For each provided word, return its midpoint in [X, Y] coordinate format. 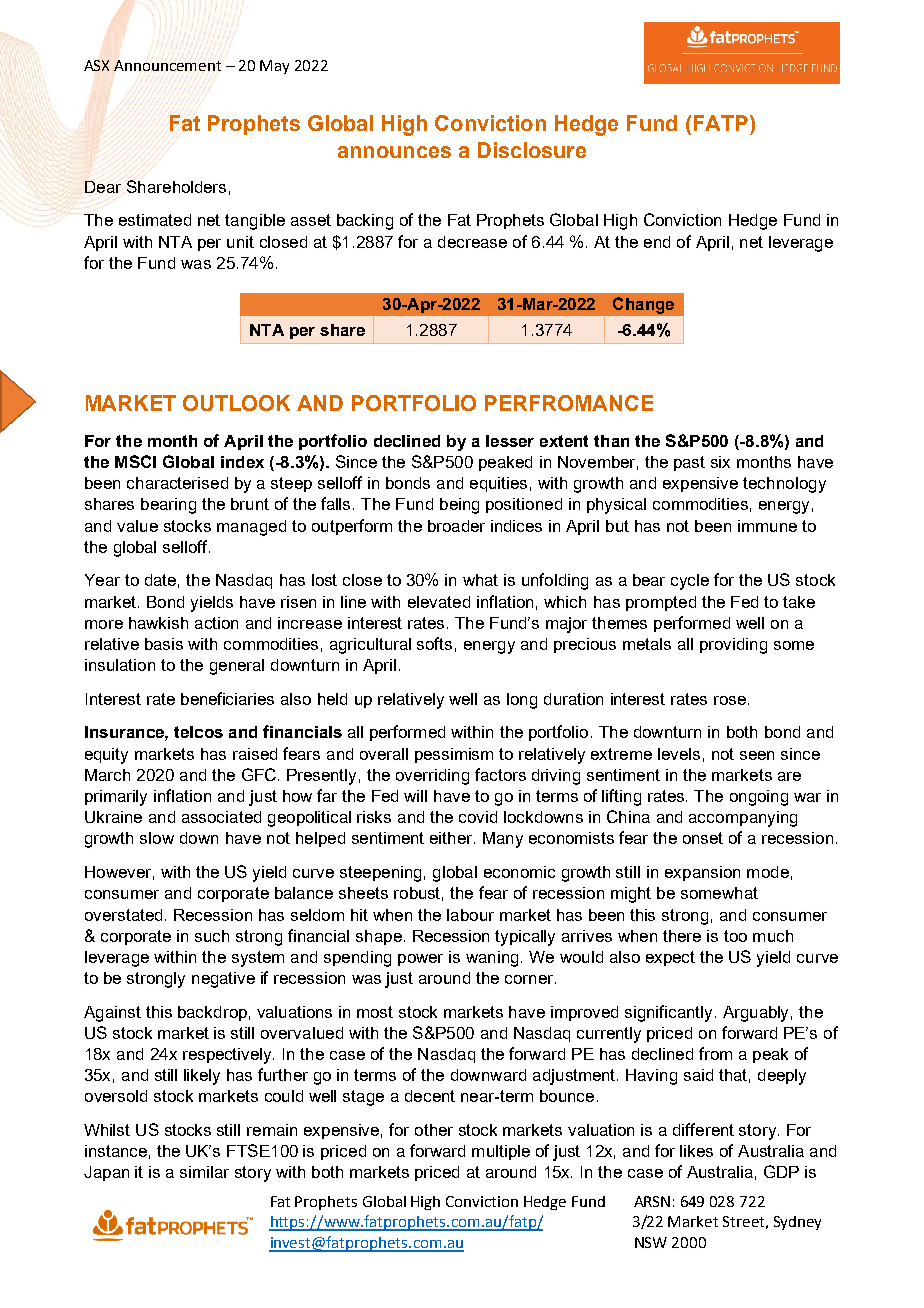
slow [157, 838]
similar [204, 1172]
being [459, 506]
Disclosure [532, 150]
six [720, 462]
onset [703, 838]
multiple [501, 1152]
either [452, 838]
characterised [177, 483]
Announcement [167, 65]
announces [394, 152]
